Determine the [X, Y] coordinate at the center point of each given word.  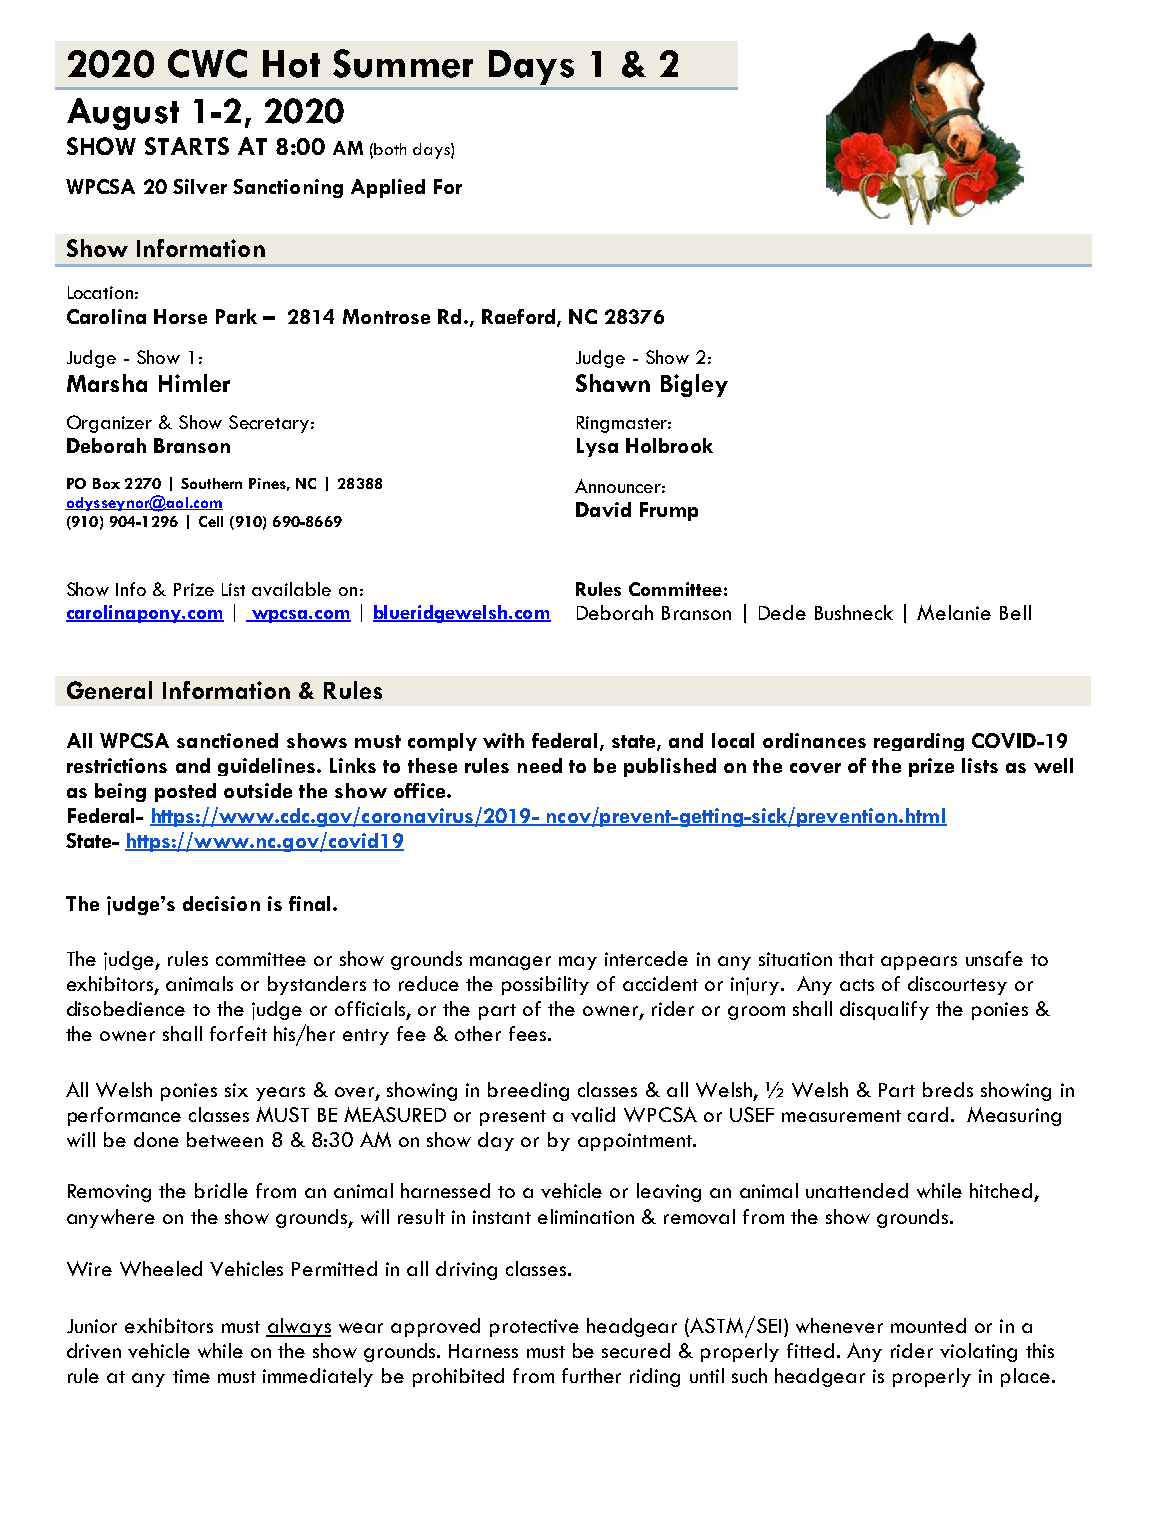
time [191, 1376]
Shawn [613, 383]
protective [534, 1328]
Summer [403, 63]
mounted [928, 1325]
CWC [207, 63]
